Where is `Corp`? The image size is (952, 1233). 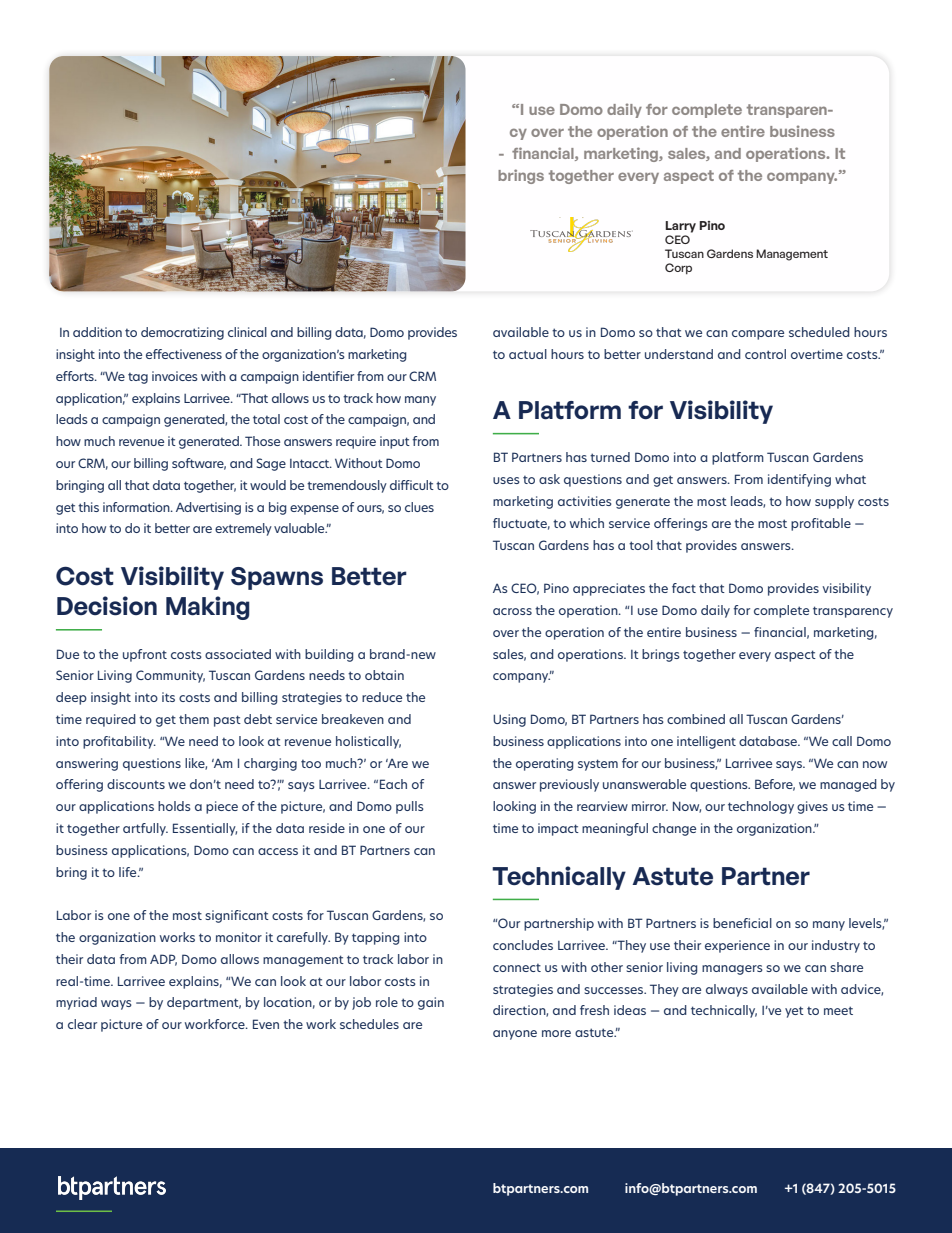
Corp is located at coordinates (678, 269).
